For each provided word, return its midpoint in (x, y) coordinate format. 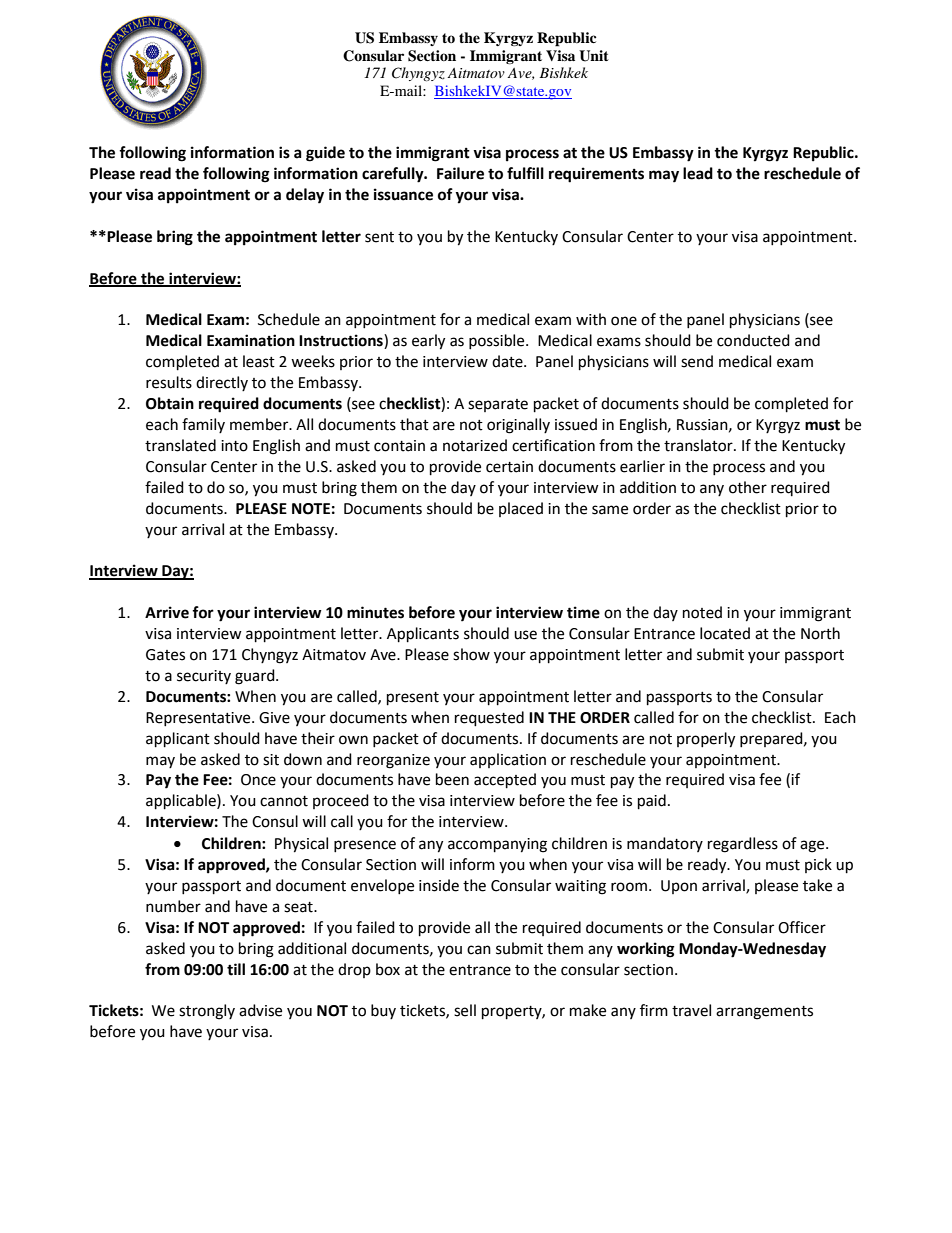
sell (465, 1010)
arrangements (764, 1013)
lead (698, 173)
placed (521, 509)
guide (325, 154)
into (234, 446)
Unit (594, 56)
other (748, 487)
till (236, 969)
